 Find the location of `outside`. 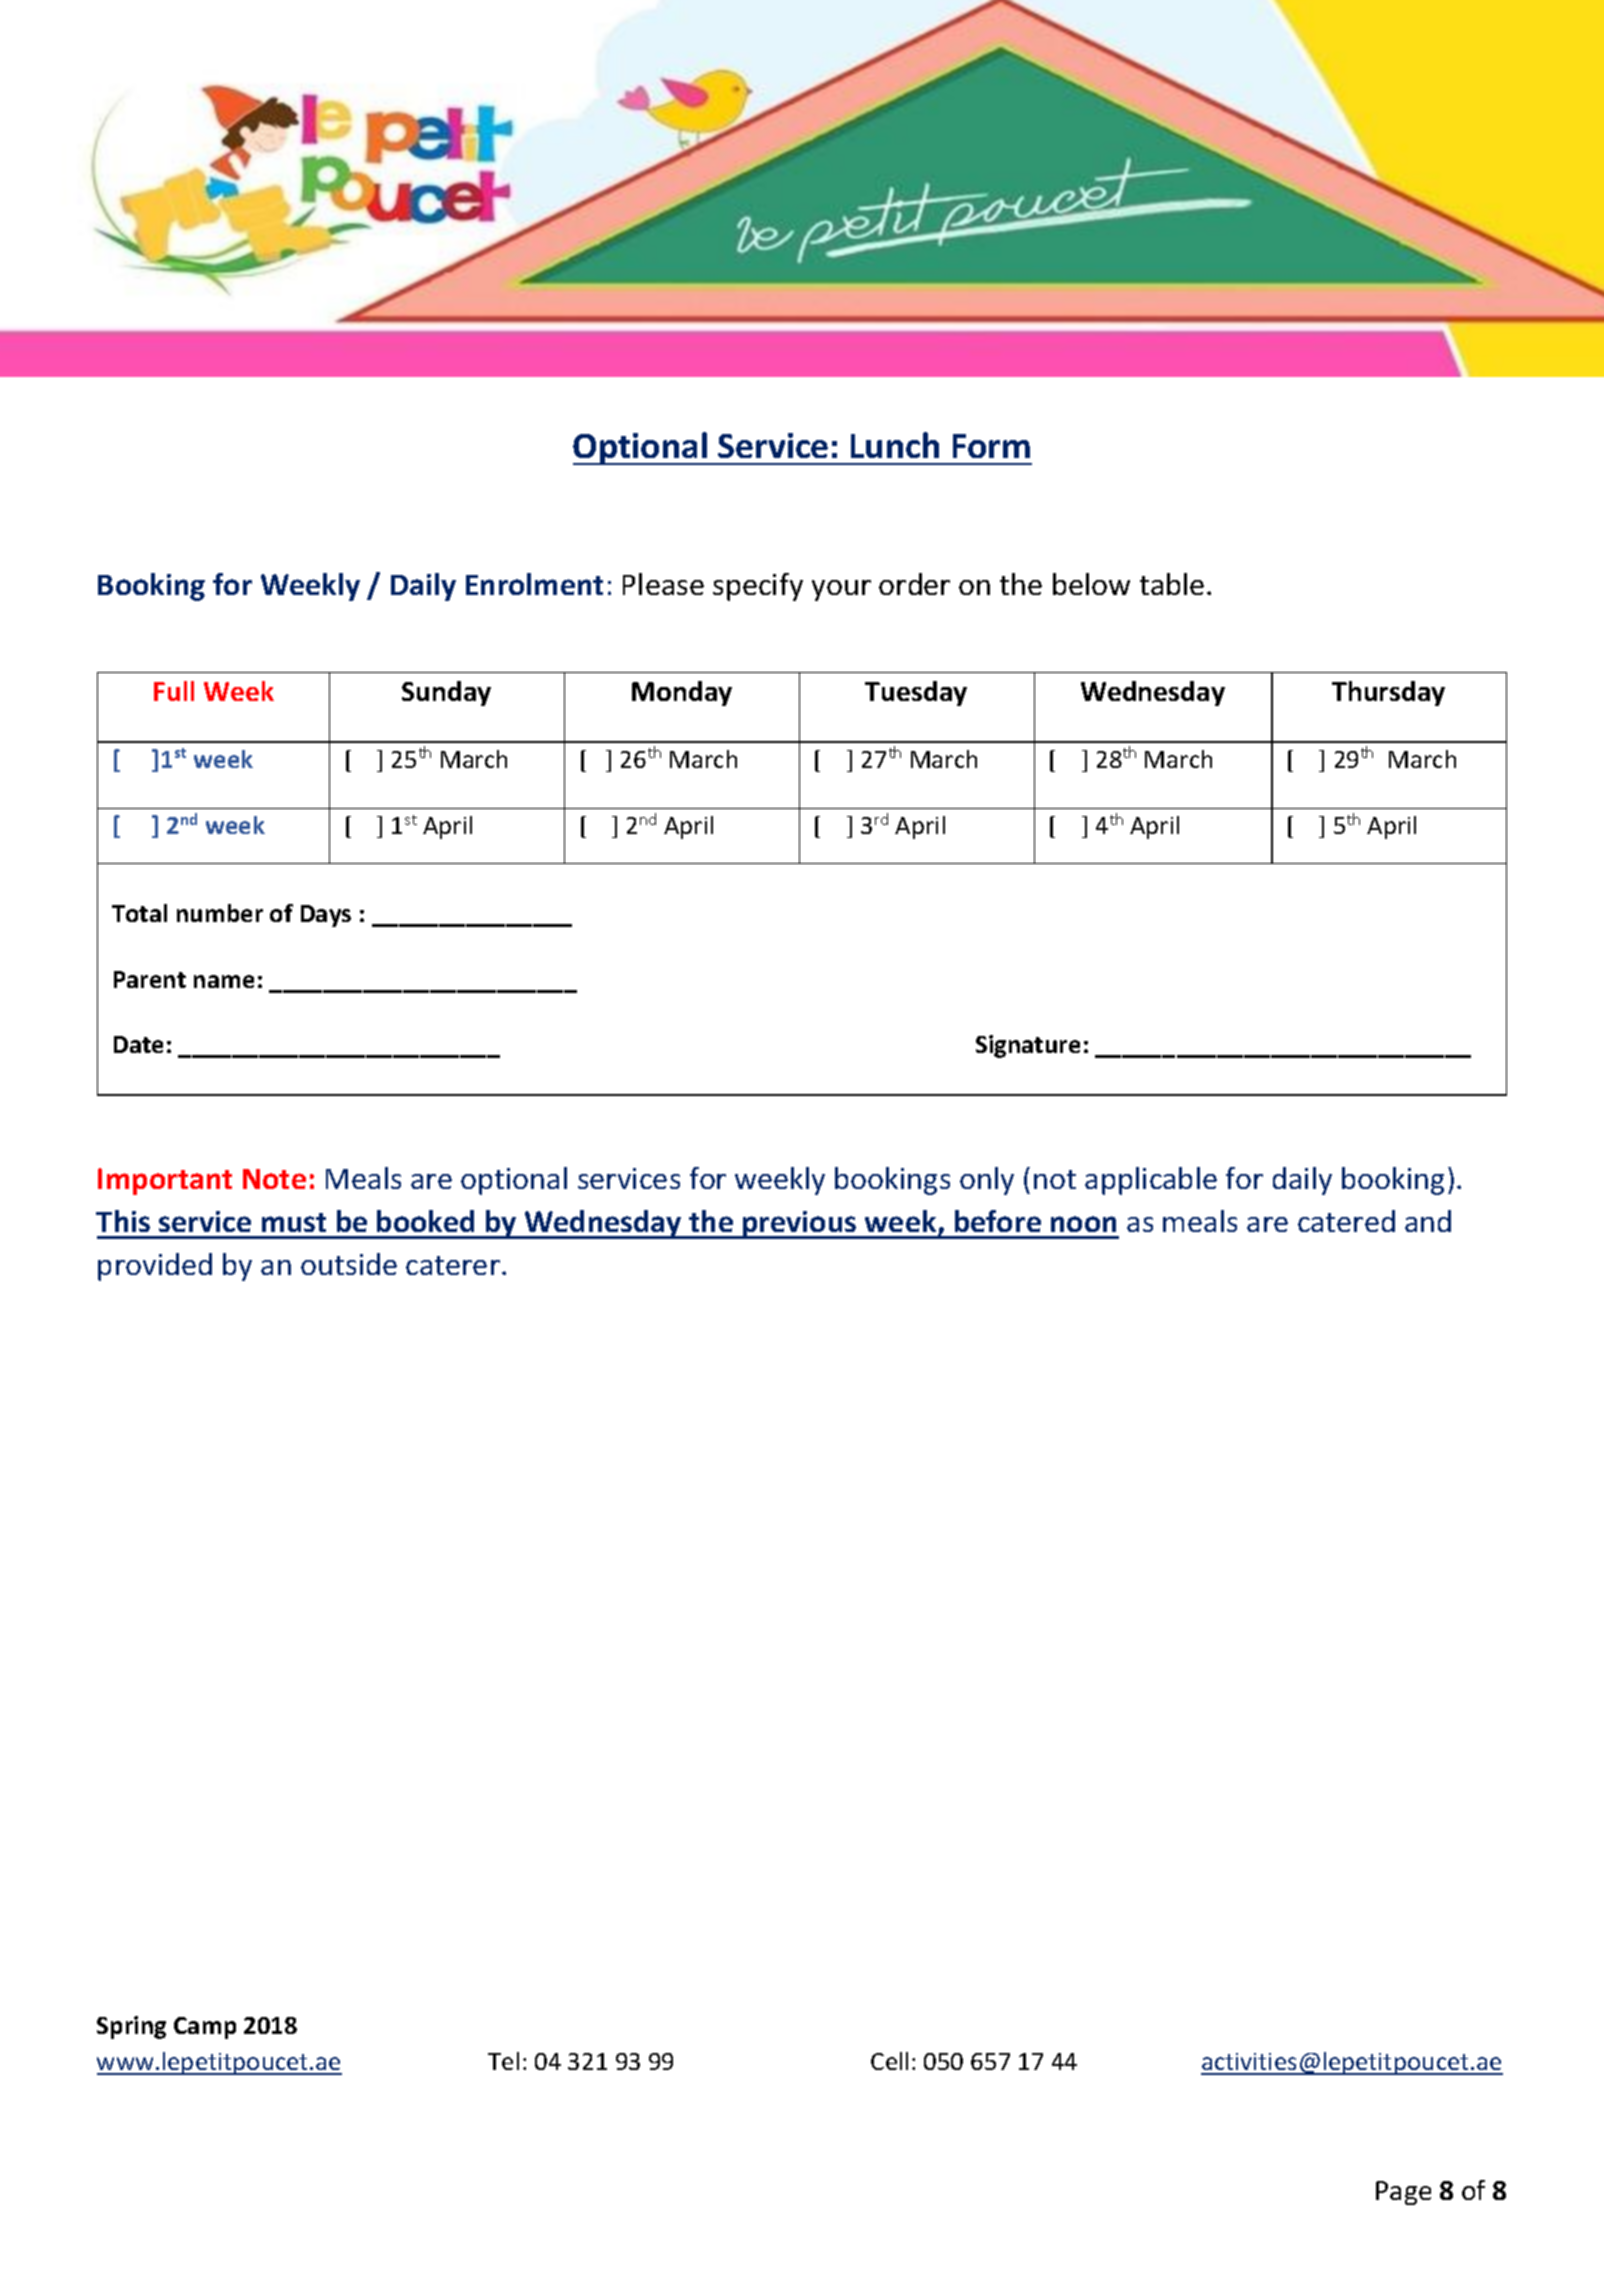

outside is located at coordinates (349, 1264).
